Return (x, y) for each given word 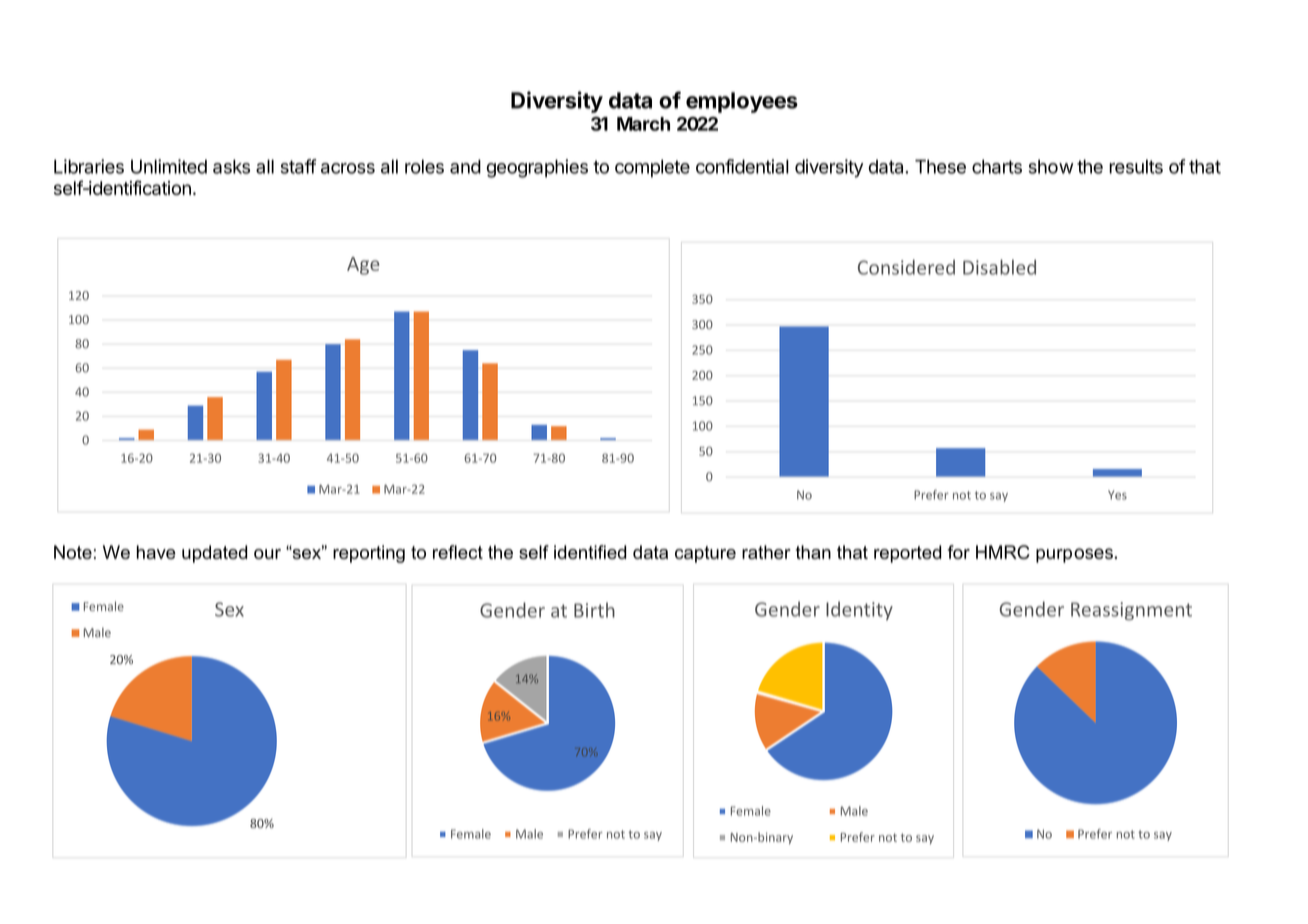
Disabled (999, 267)
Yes (1117, 495)
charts (997, 166)
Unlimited (169, 166)
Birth (594, 610)
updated (215, 554)
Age (363, 266)
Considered (906, 267)
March (643, 124)
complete (652, 168)
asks (231, 166)
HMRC (1003, 552)
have (156, 552)
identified (590, 552)
